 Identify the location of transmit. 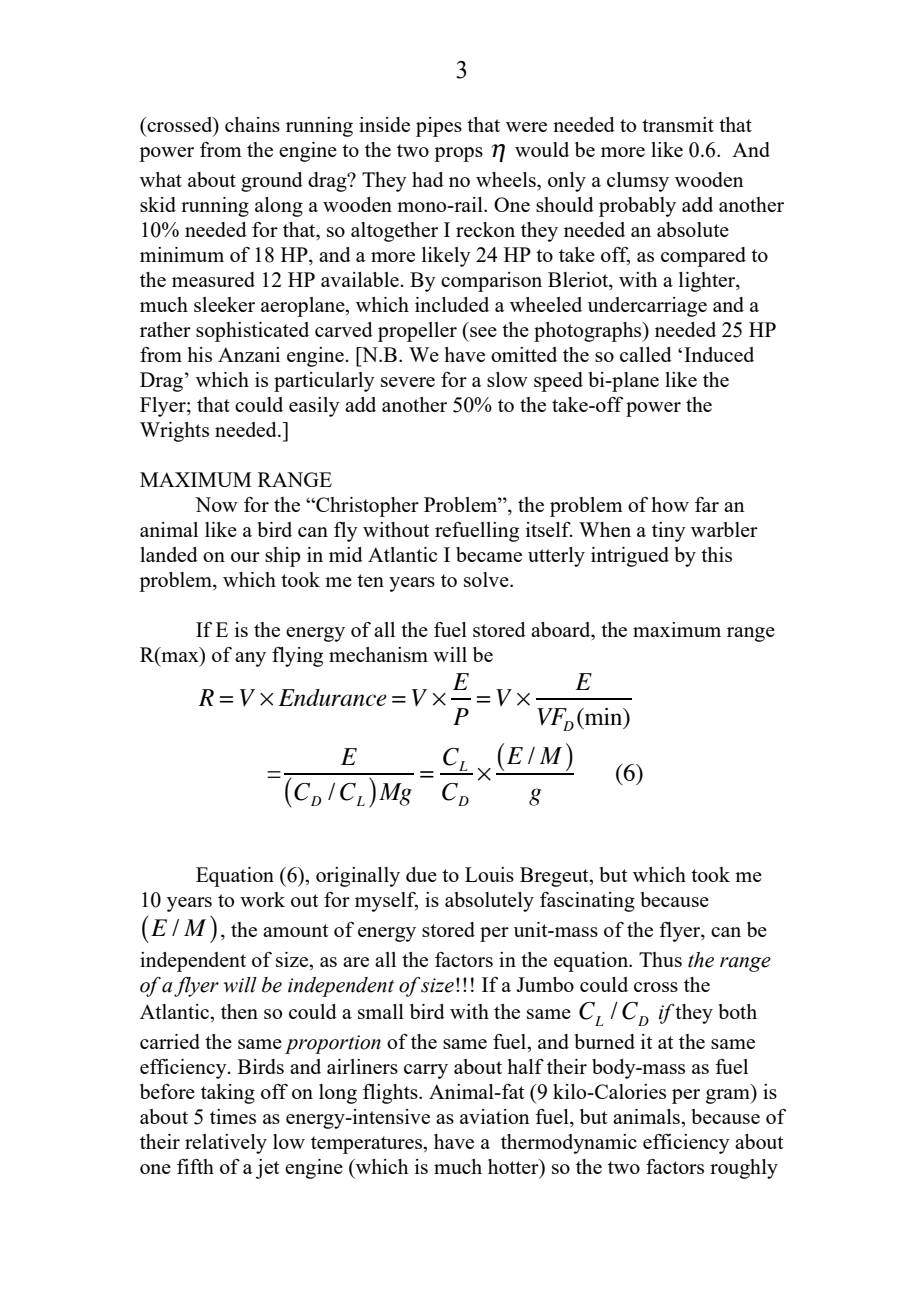
(678, 124).
